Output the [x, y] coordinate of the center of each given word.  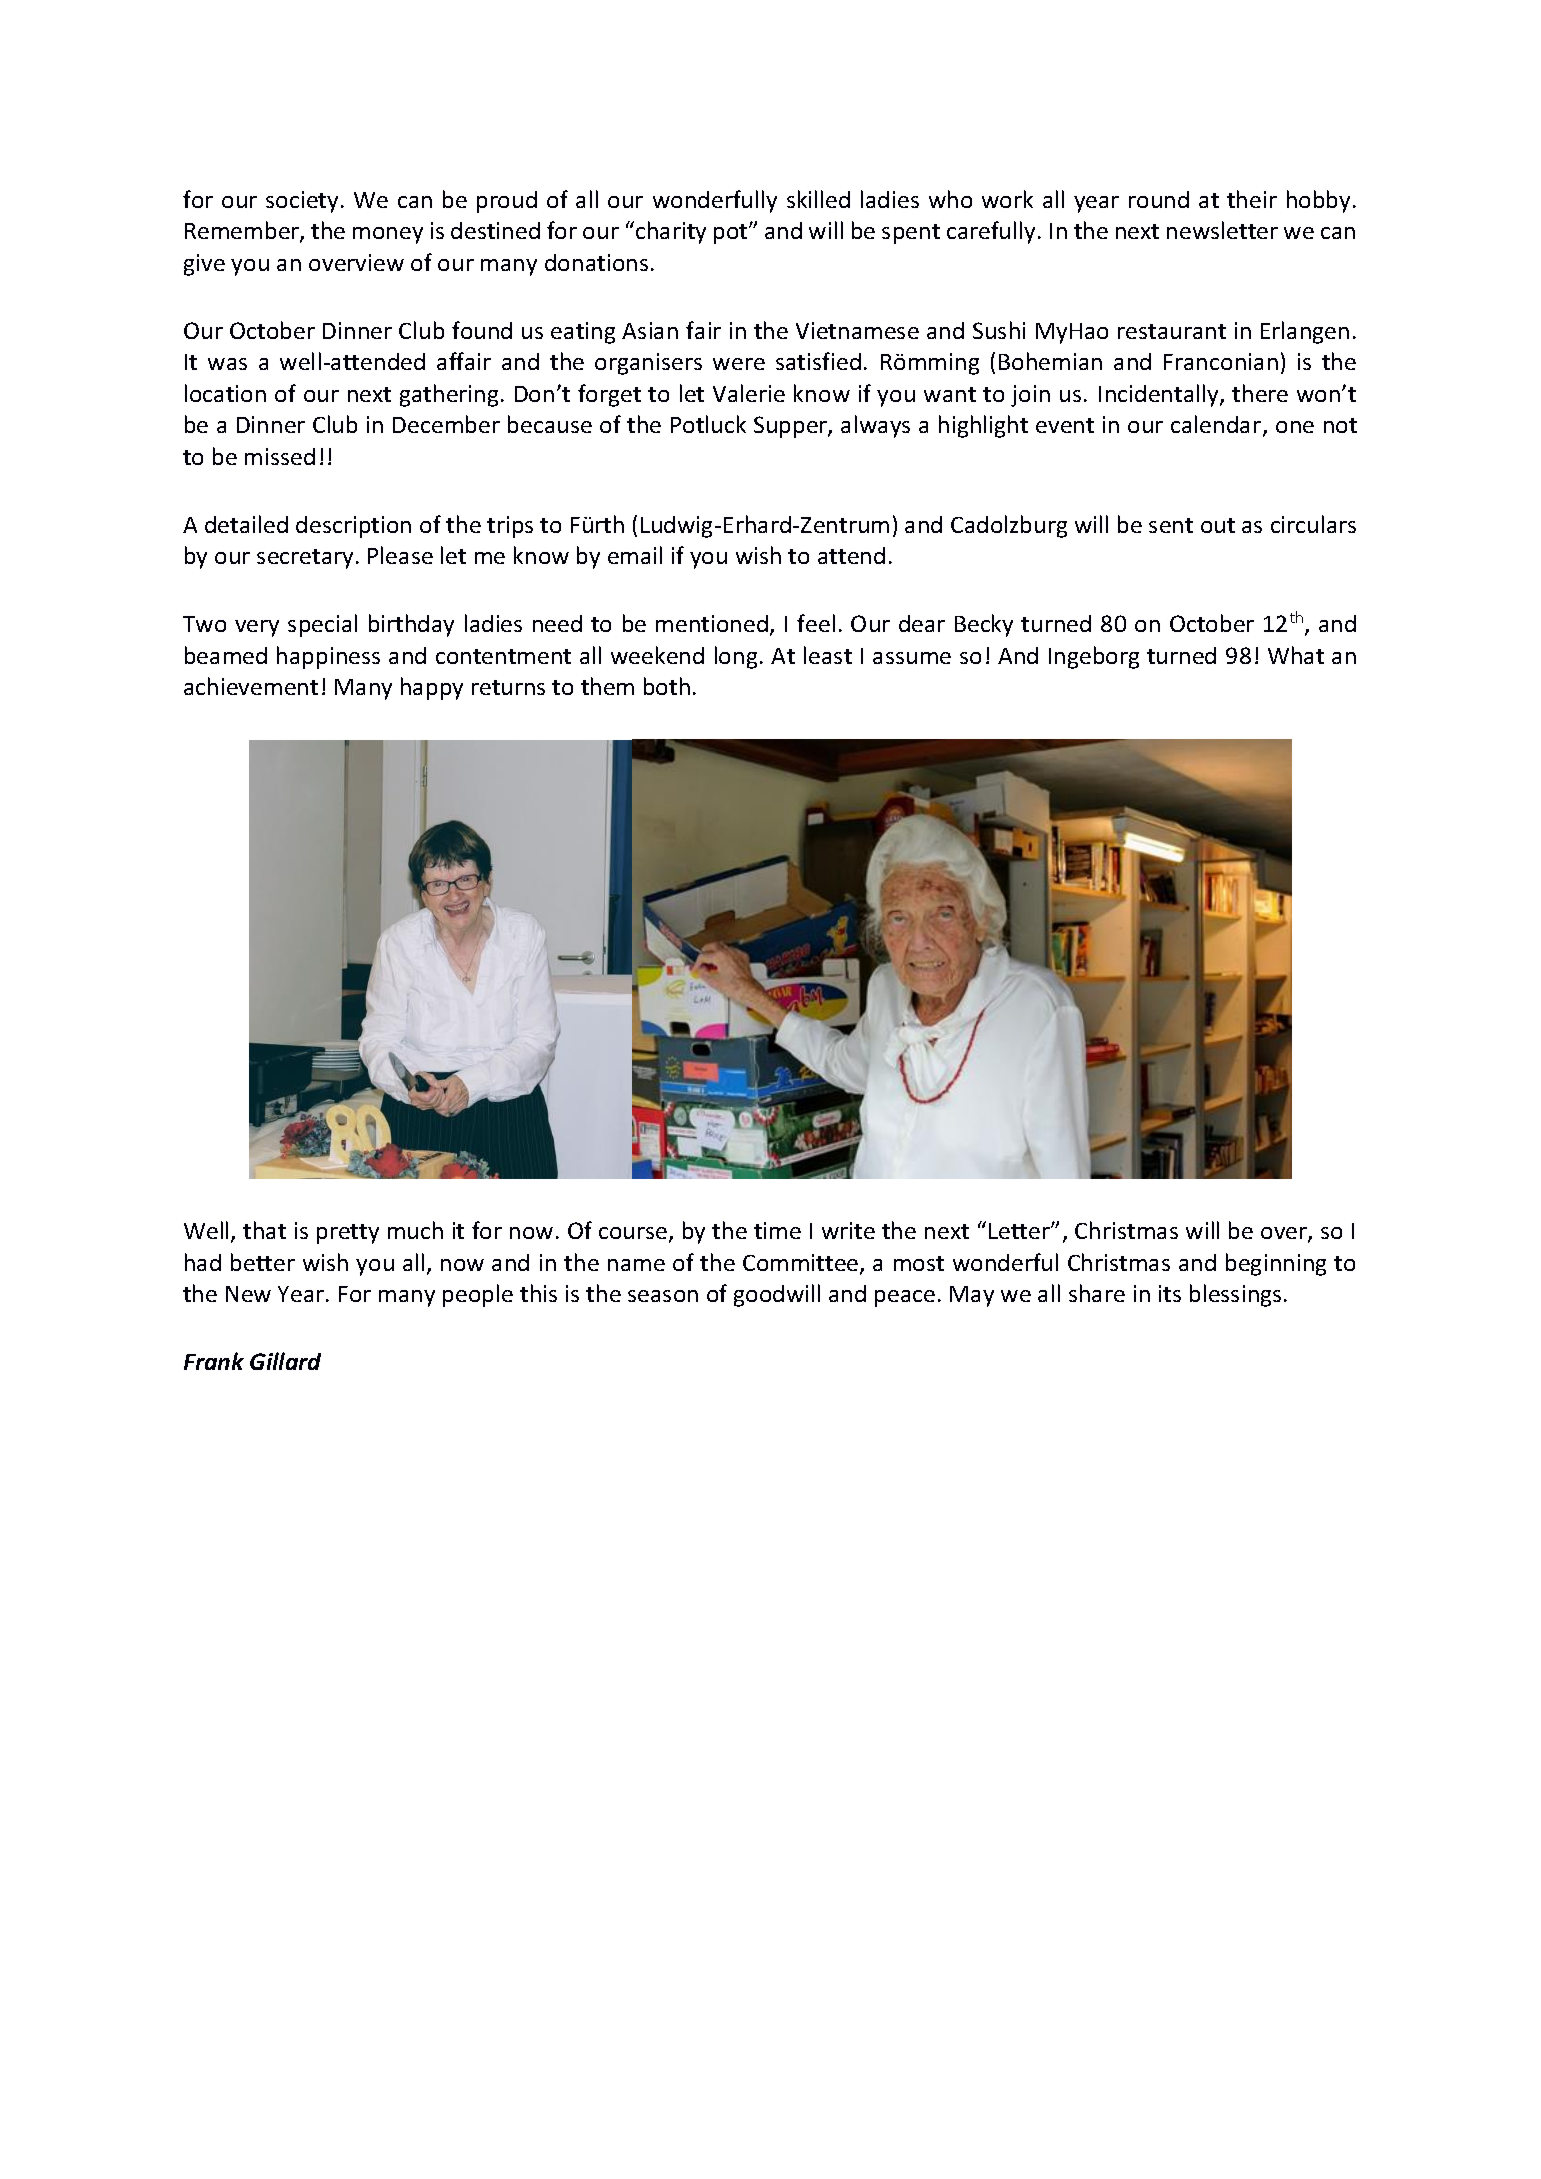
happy [432, 688]
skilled [818, 199]
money [388, 235]
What [1296, 655]
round [1159, 199]
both [667, 686]
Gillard [285, 1361]
